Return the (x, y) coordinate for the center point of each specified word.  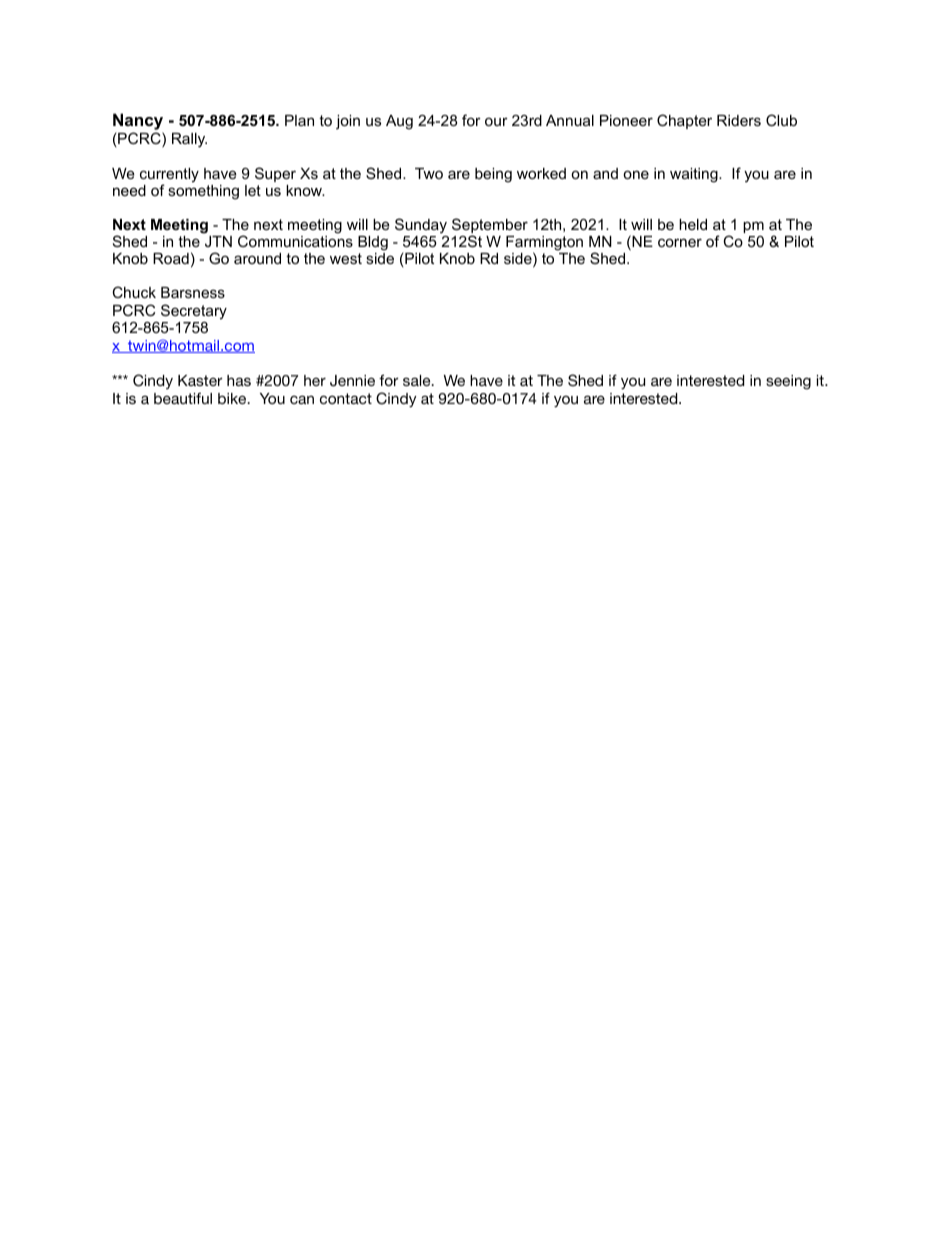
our (496, 121)
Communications (295, 241)
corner (680, 242)
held (693, 224)
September (490, 227)
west (346, 258)
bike (233, 398)
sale (418, 380)
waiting (695, 175)
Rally (189, 140)
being (493, 175)
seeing (788, 382)
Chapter (684, 121)
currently (169, 176)
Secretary (194, 312)
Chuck (134, 292)
